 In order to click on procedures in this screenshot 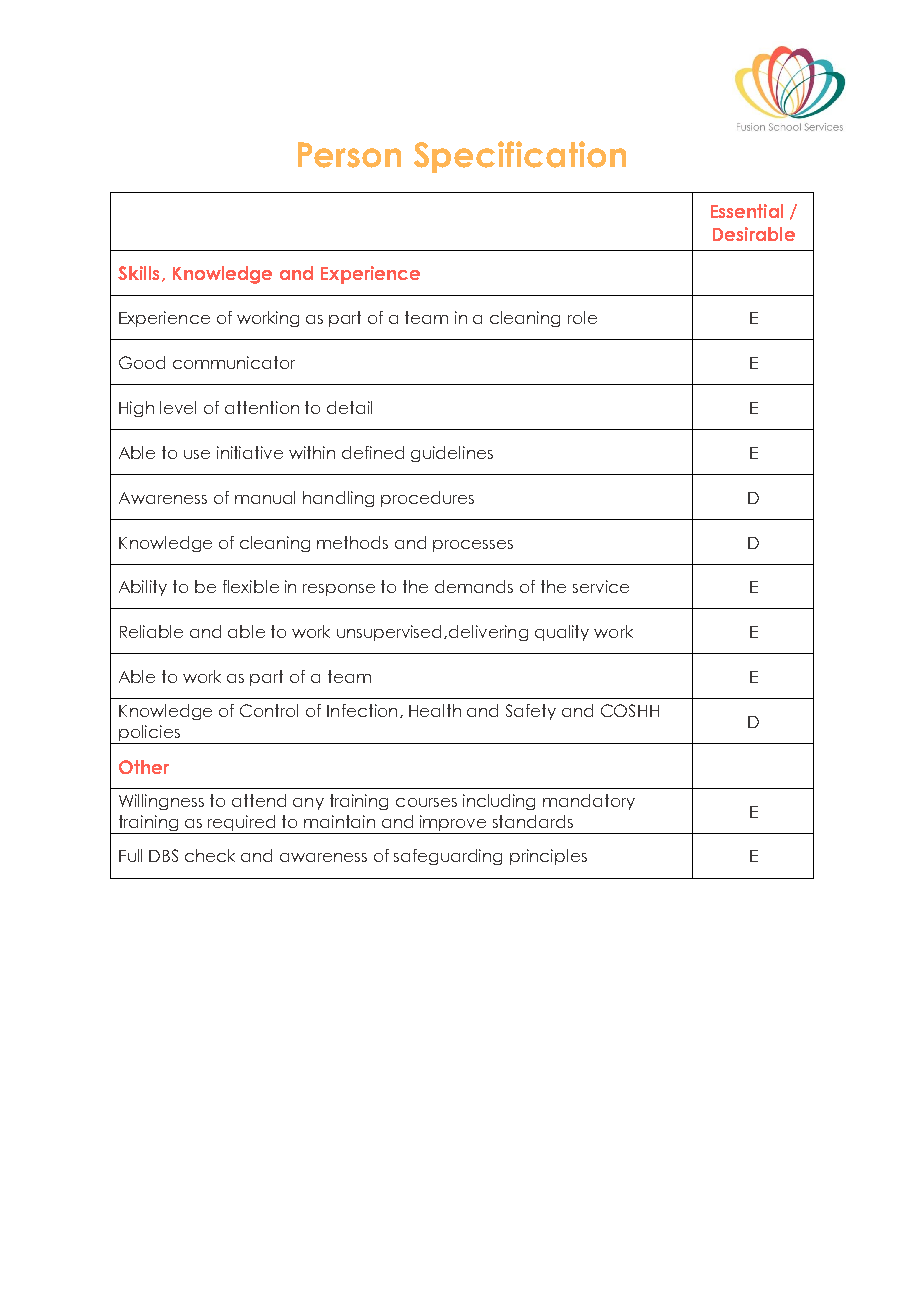, I will do `click(427, 499)`.
